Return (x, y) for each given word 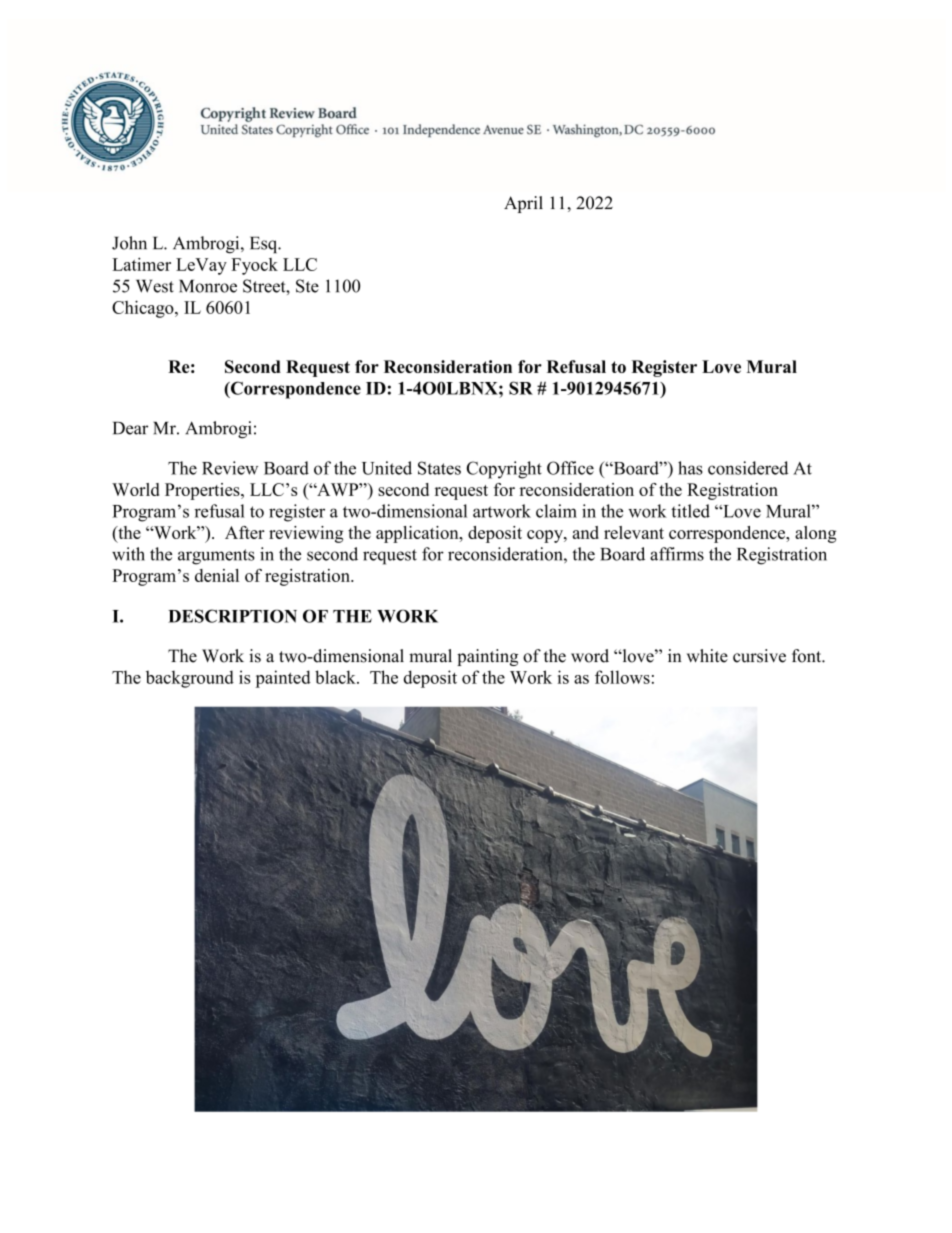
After (245, 532)
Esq (265, 245)
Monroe (208, 286)
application (418, 534)
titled (690, 511)
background (190, 679)
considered (748, 468)
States (439, 468)
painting (487, 657)
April (523, 204)
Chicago (144, 309)
